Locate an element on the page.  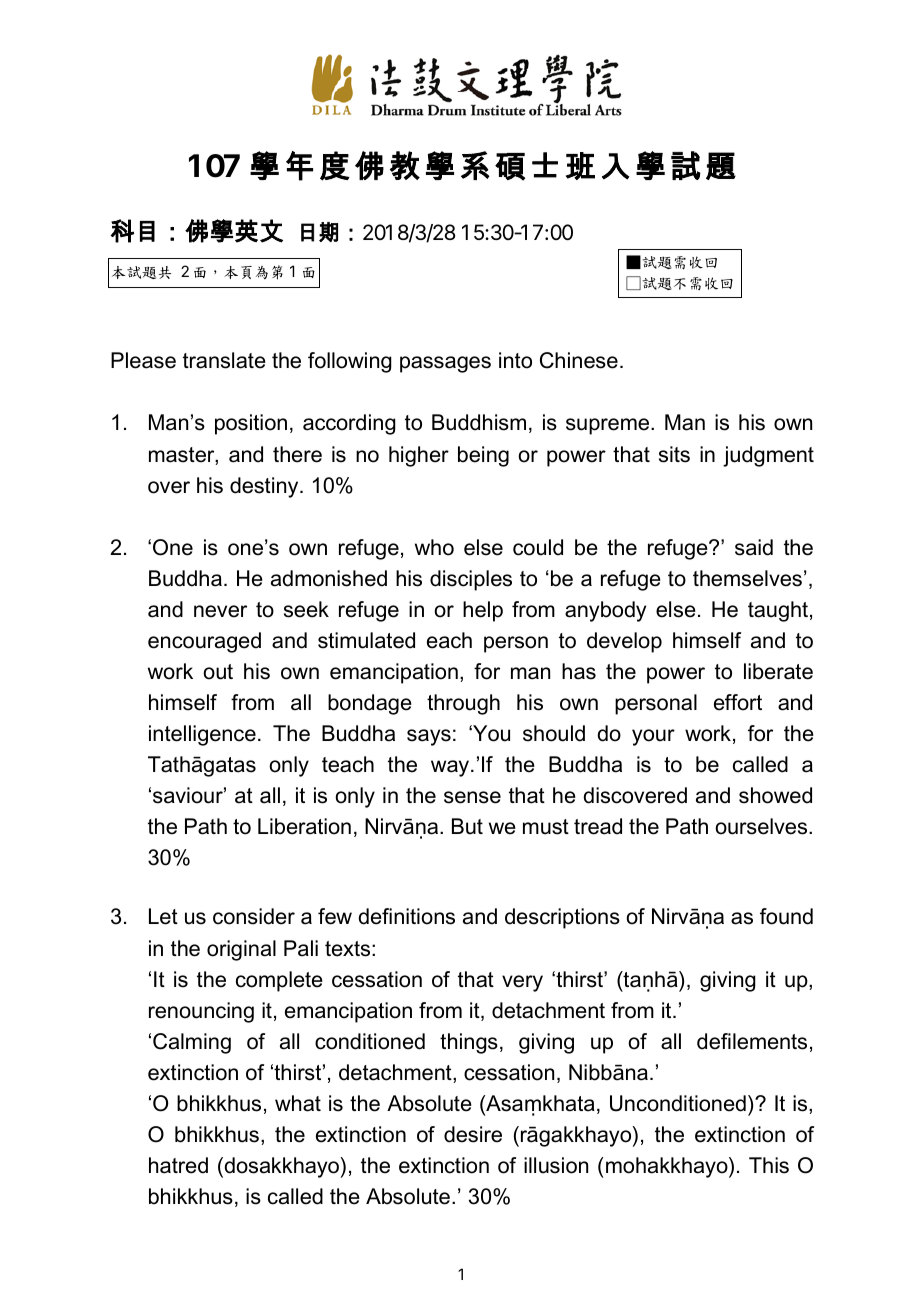
passages is located at coordinates (445, 364).
